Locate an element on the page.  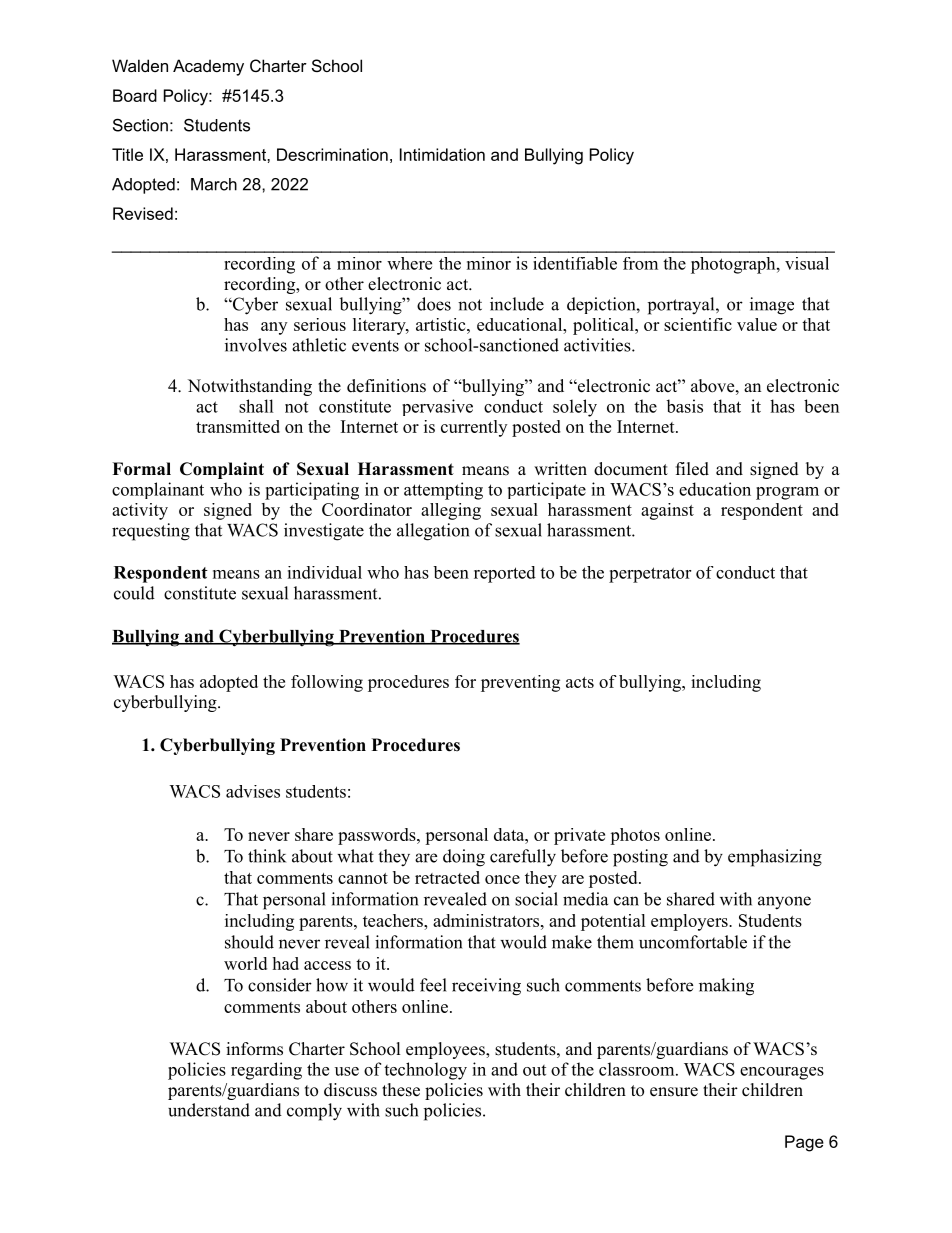
could is located at coordinates (134, 593).
